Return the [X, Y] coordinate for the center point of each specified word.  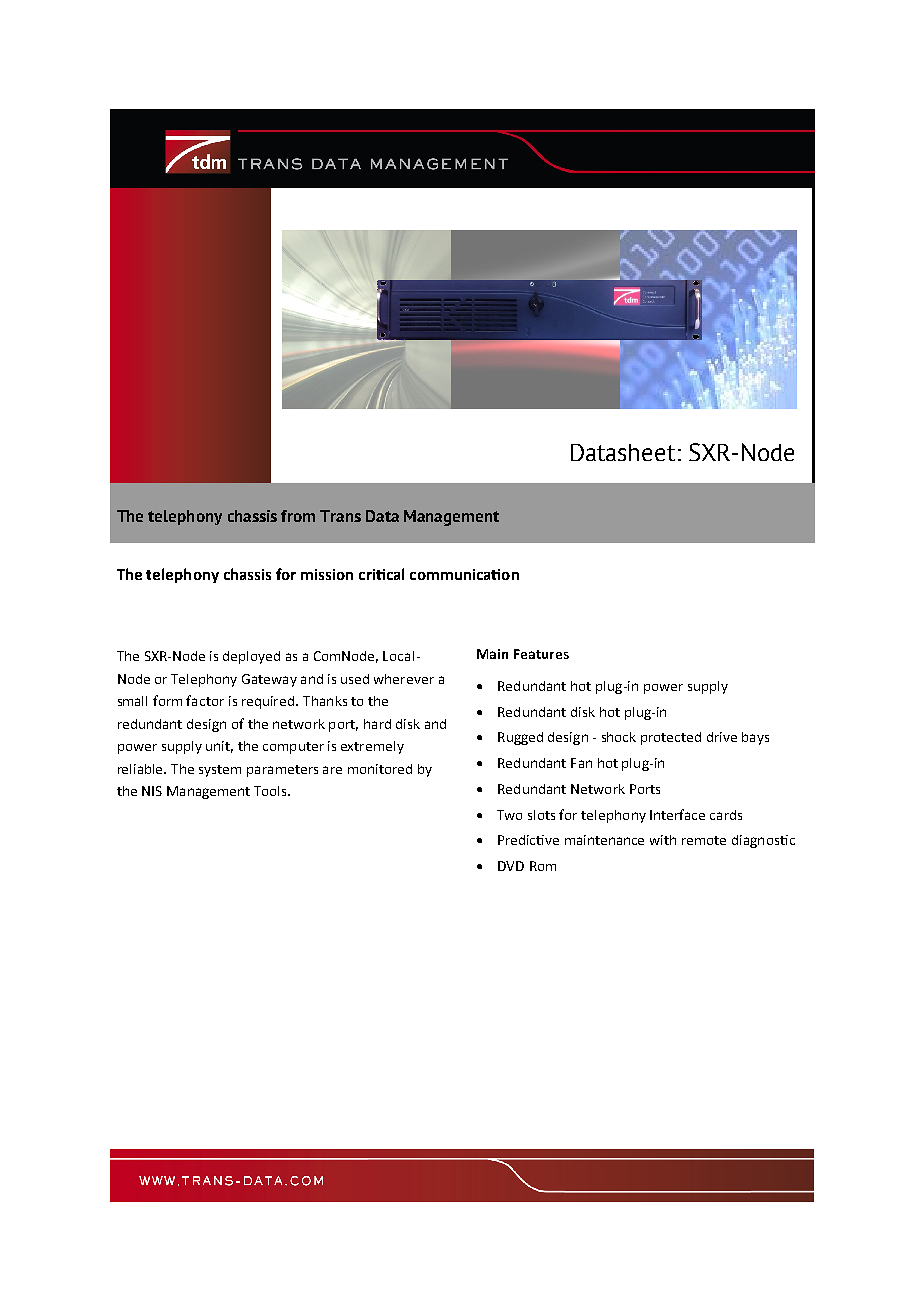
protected [671, 738]
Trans [340, 516]
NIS [152, 791]
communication [464, 574]
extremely [372, 747]
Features [541, 654]
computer [293, 748]
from [298, 516]
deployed [251, 657]
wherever [404, 679]
